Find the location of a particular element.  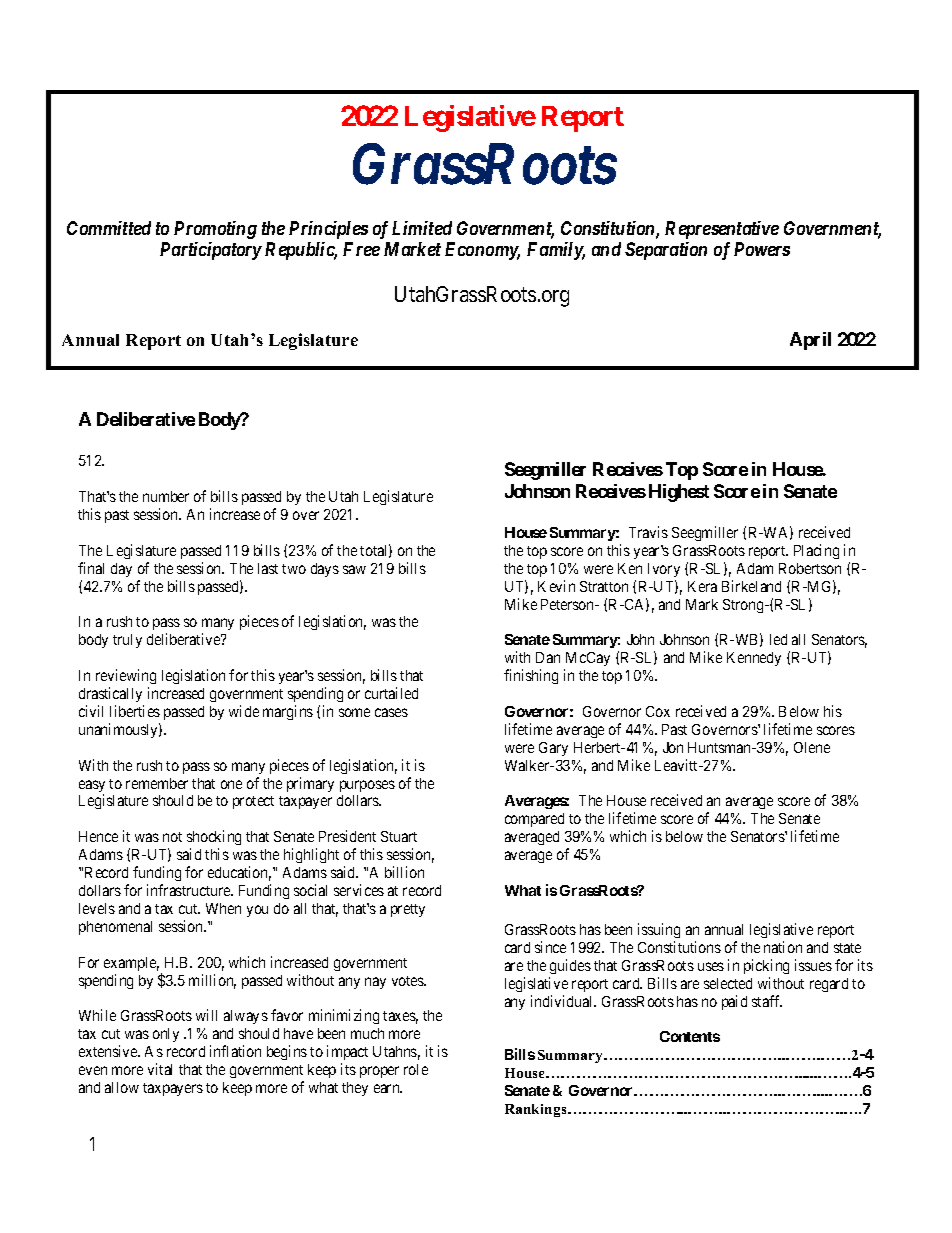

Powers is located at coordinates (762, 249).
